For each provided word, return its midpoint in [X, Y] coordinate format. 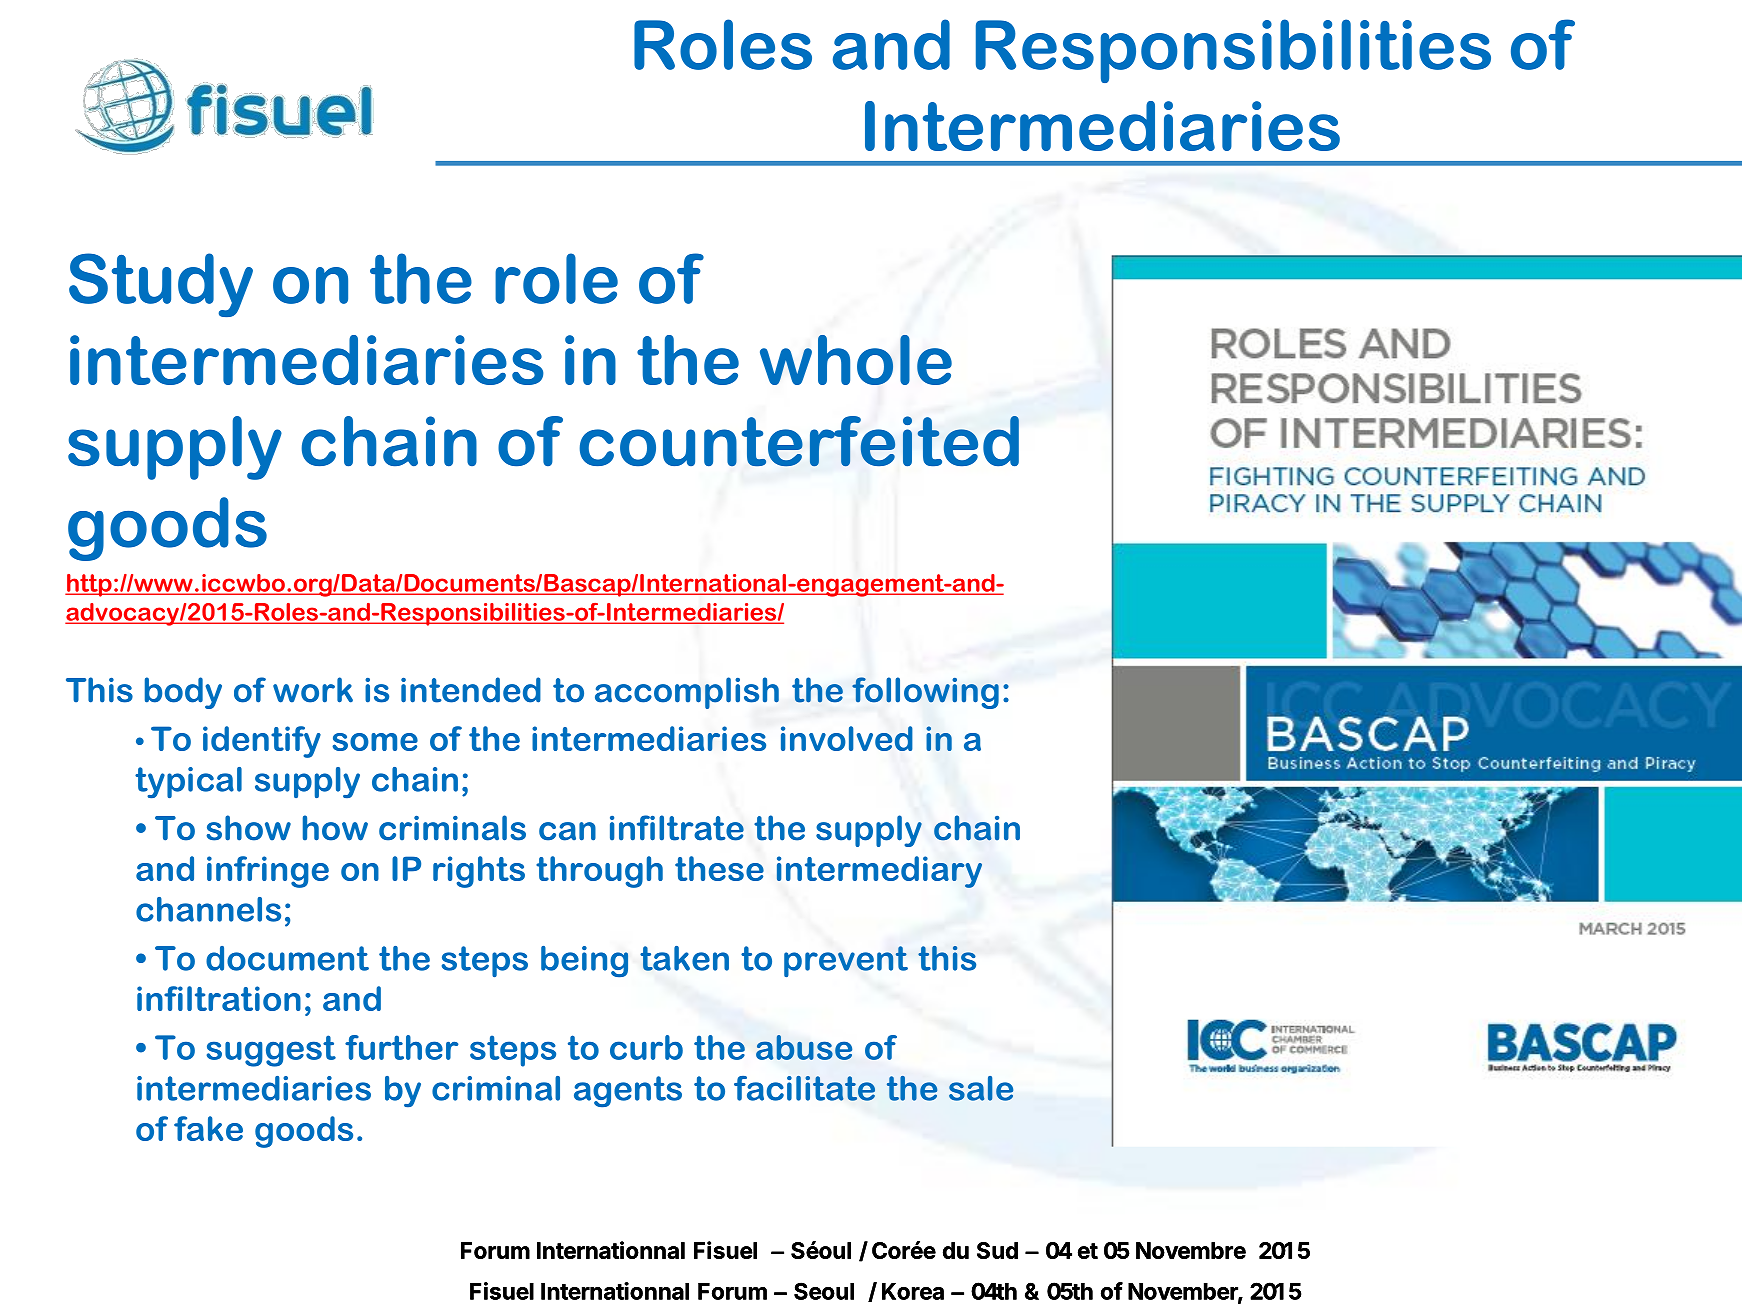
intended [471, 690]
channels [208, 909]
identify [262, 742]
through [599, 872]
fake [208, 1128]
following [925, 693]
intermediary [879, 872]
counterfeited [799, 441]
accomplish [687, 693]
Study [161, 285]
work [313, 690]
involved [847, 738]
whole [856, 360]
